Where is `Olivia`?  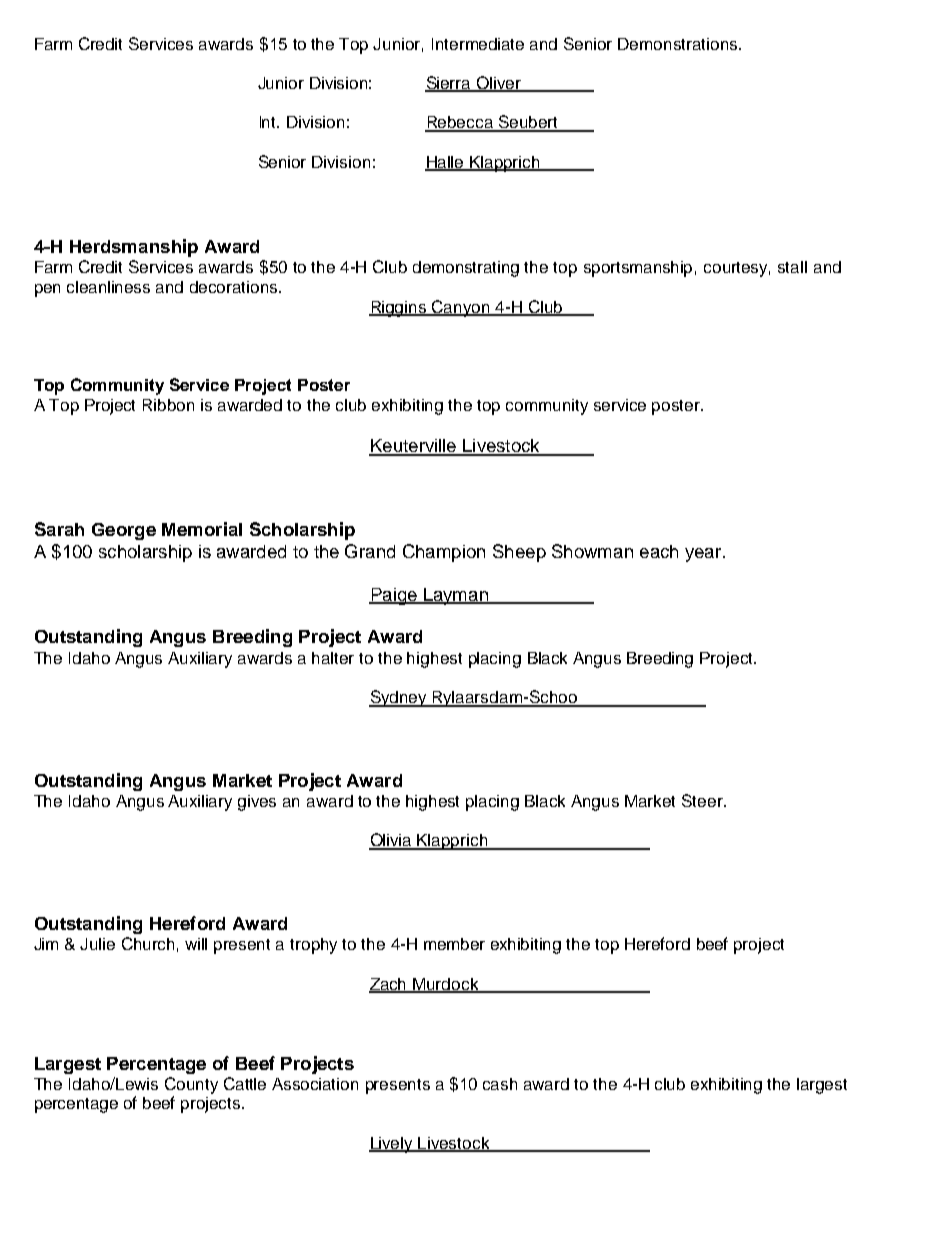
Olivia is located at coordinates (391, 841).
